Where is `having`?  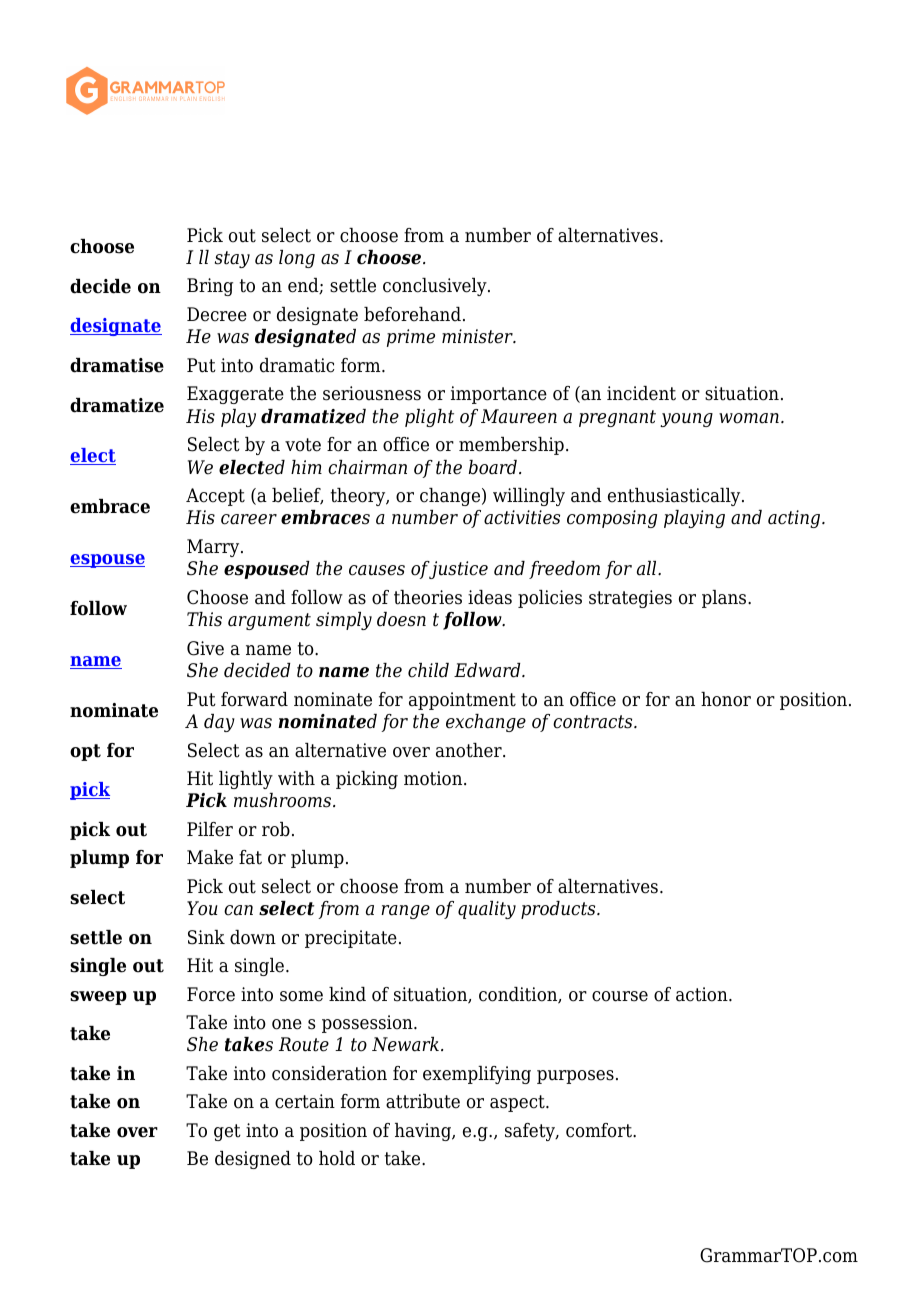 having is located at coordinates (424, 1132).
